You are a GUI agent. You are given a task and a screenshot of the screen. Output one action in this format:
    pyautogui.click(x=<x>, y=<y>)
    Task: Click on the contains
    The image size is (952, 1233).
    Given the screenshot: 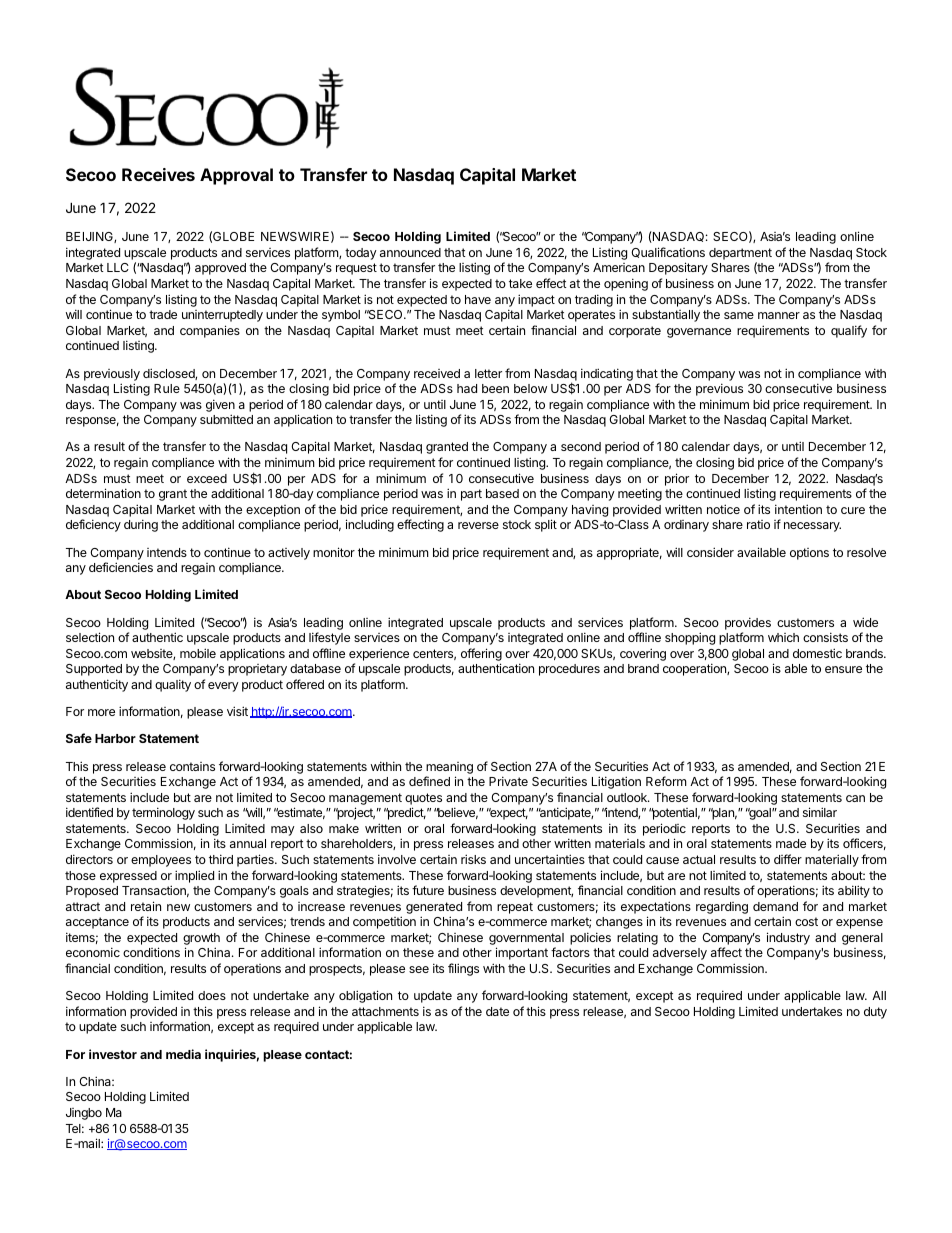 What is the action you would take?
    pyautogui.click(x=192, y=766)
